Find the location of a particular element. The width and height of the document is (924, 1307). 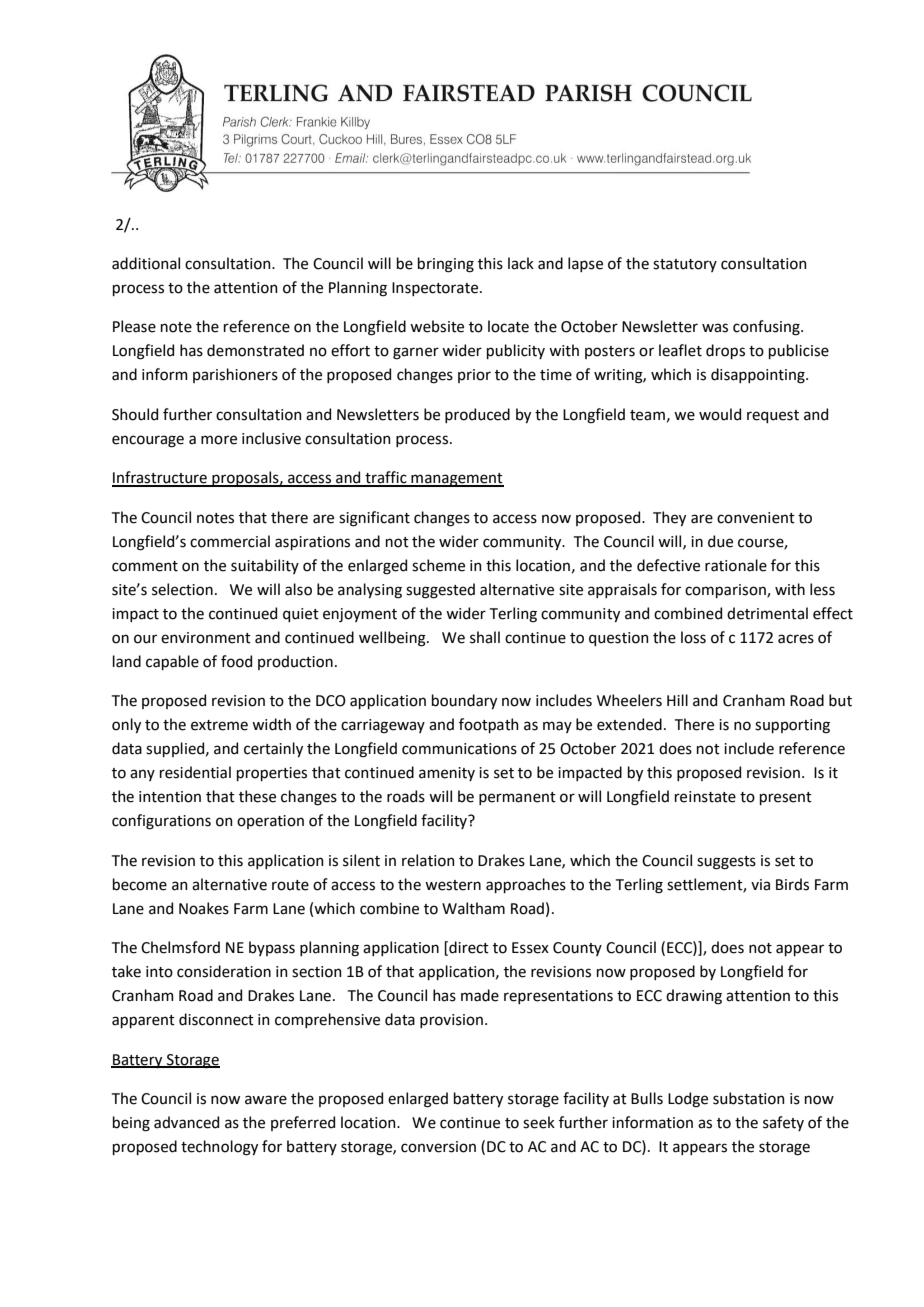

extreme is located at coordinates (219, 725).
